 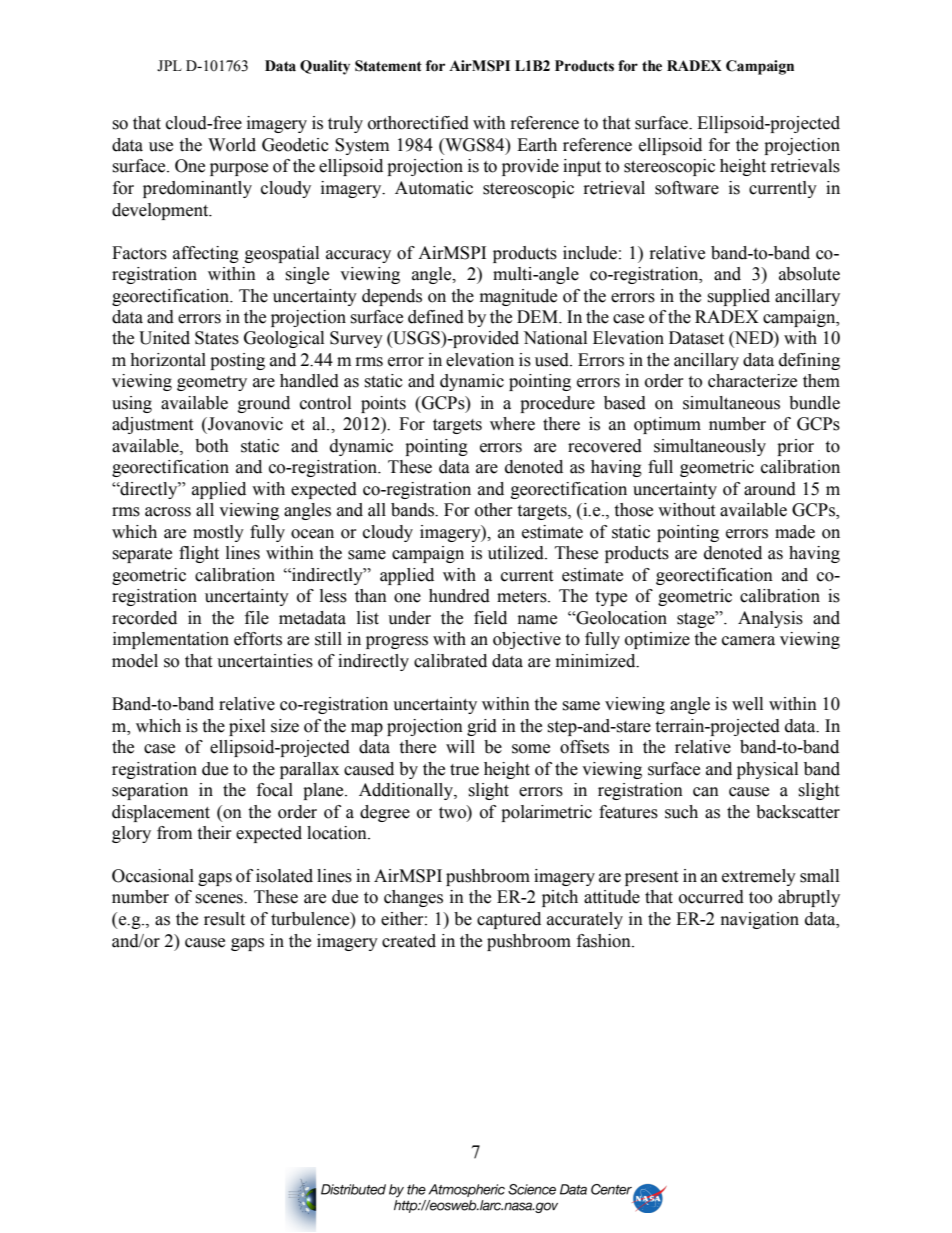 What do you see at coordinates (490, 618) in the page?
I see `field` at bounding box center [490, 618].
